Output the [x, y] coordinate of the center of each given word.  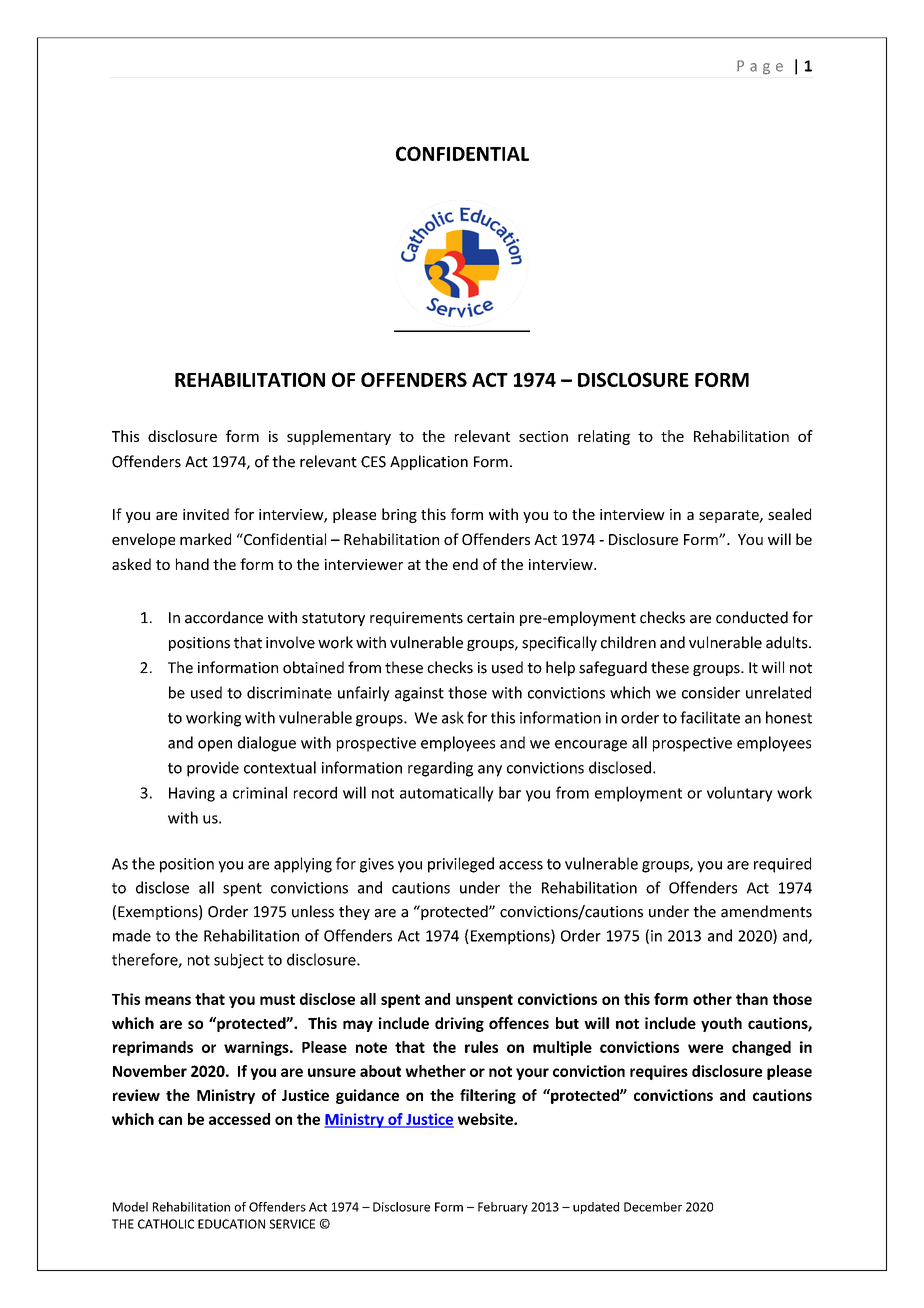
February [503, 1208]
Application [429, 462]
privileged [461, 865]
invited [206, 514]
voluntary [740, 794]
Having [192, 794]
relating [604, 437]
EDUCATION [231, 1224]
